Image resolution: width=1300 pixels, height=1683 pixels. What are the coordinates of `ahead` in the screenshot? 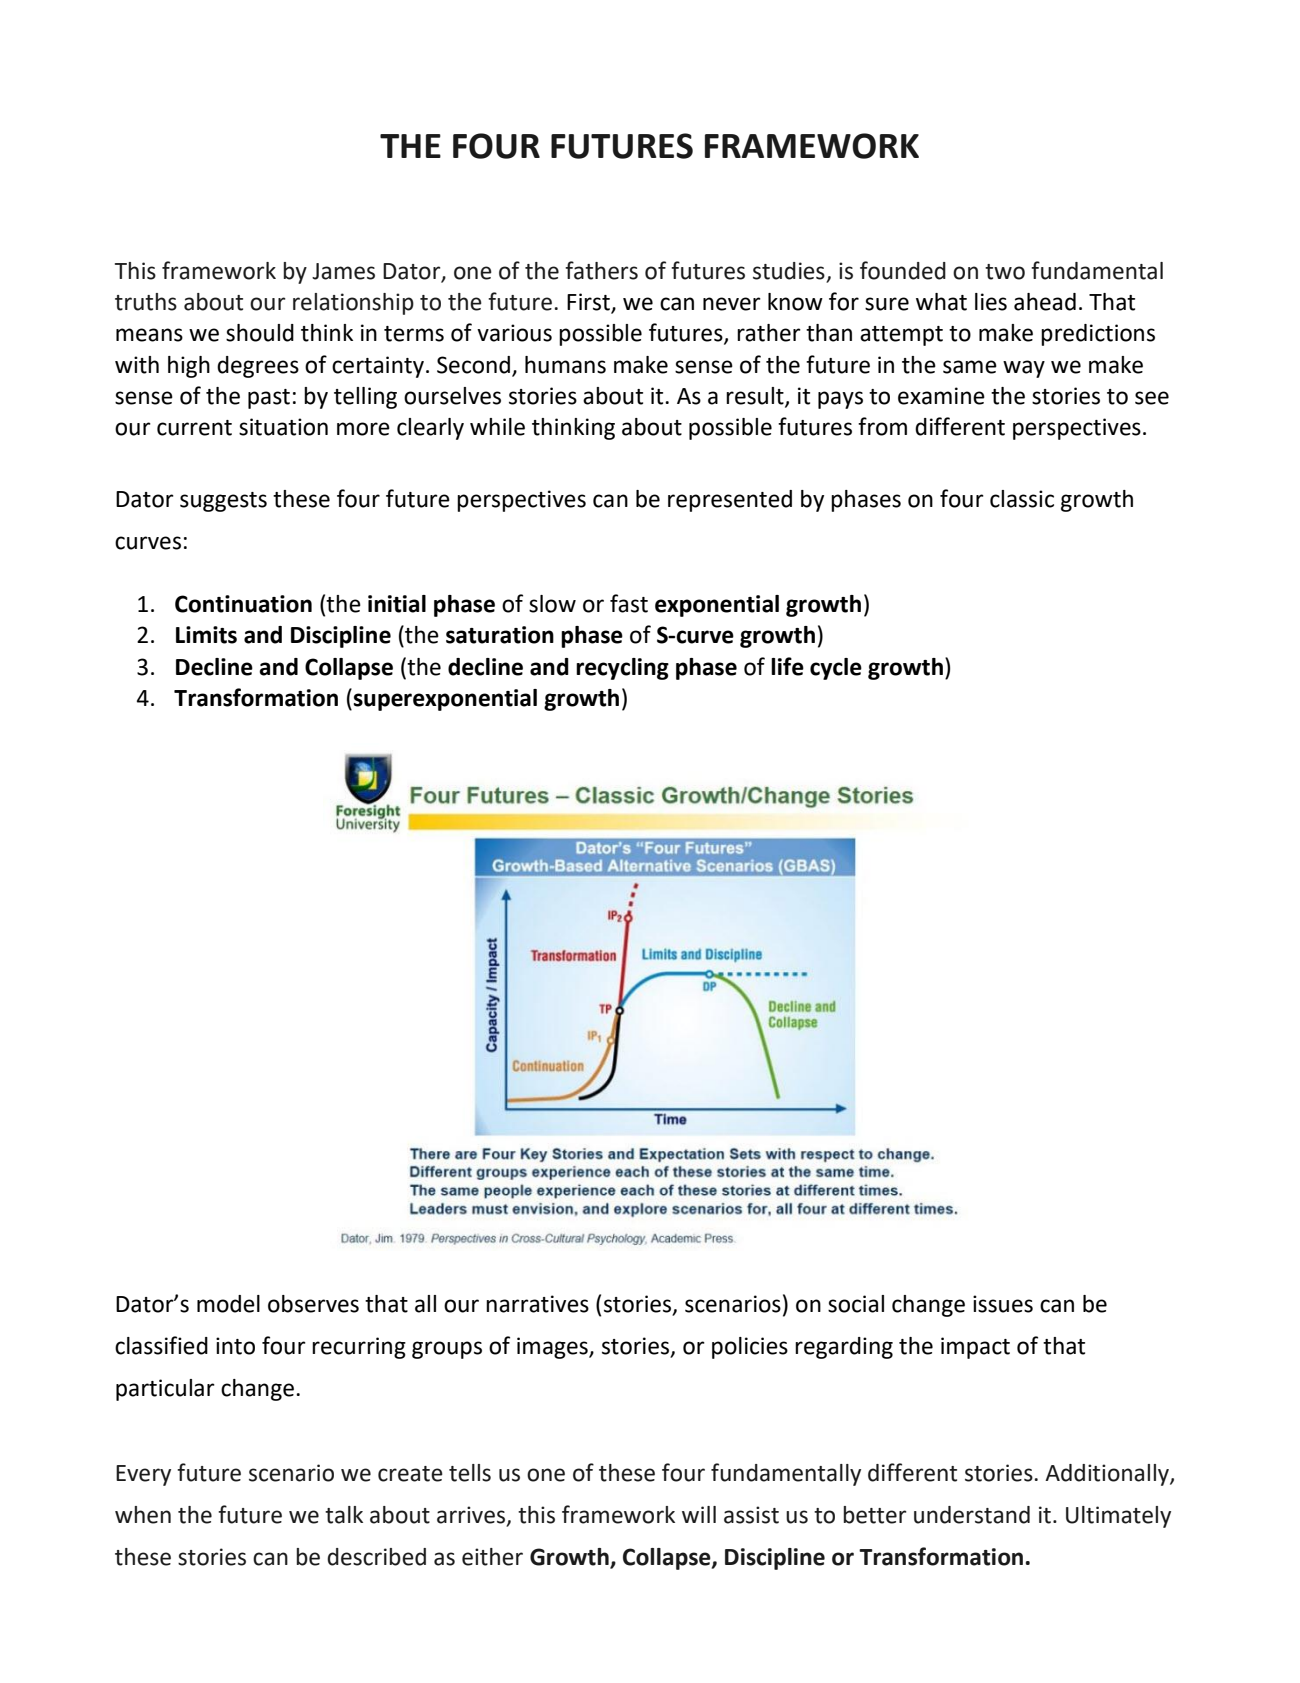 It's located at (1045, 302).
